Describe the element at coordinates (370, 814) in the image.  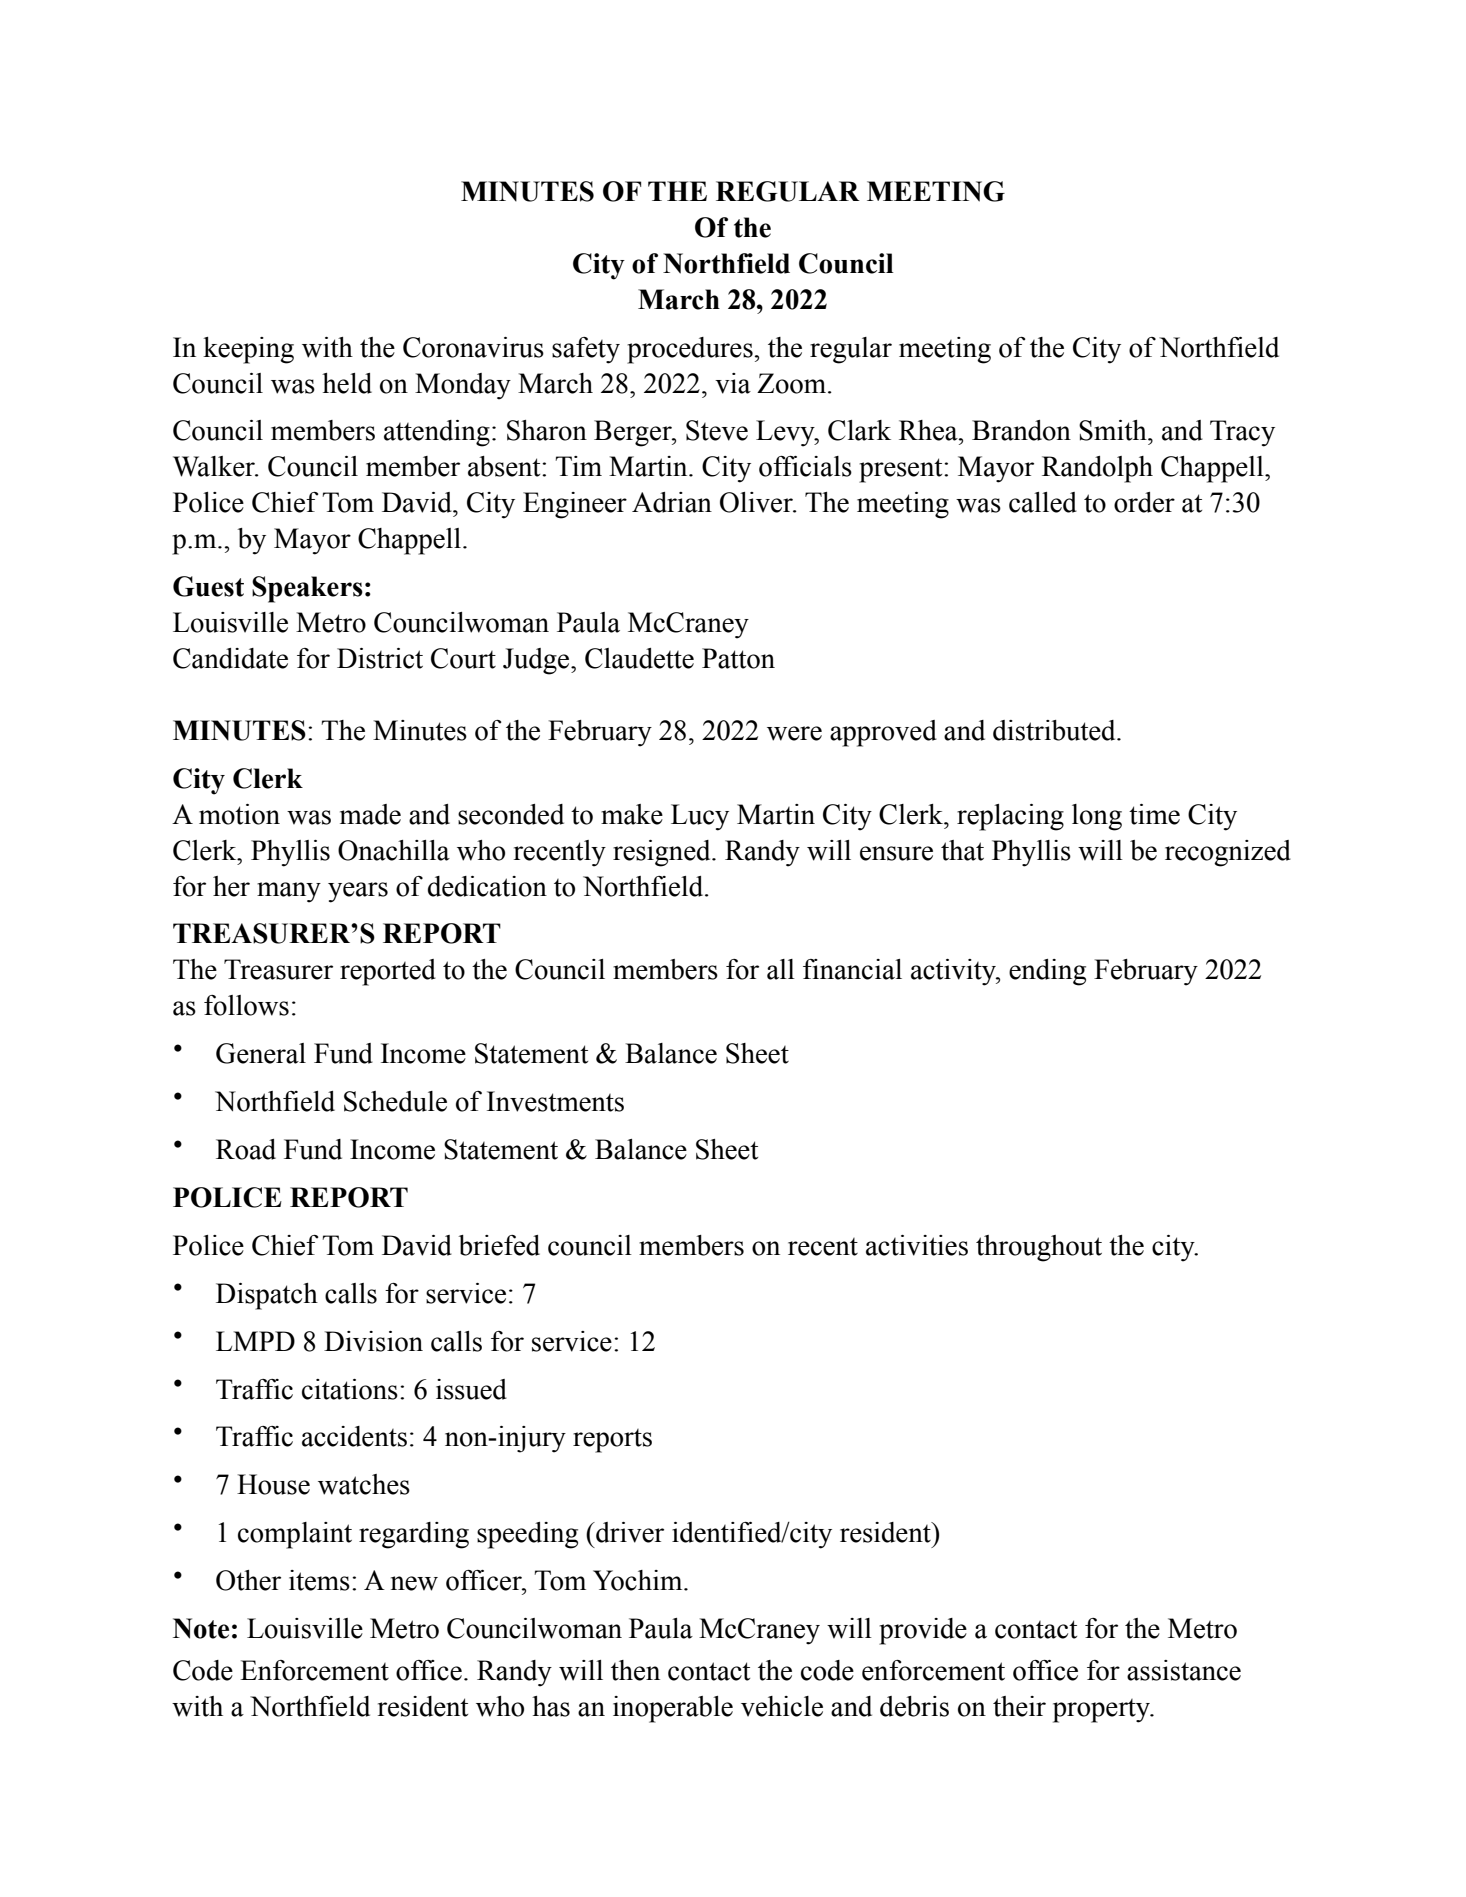
I see `made` at that location.
